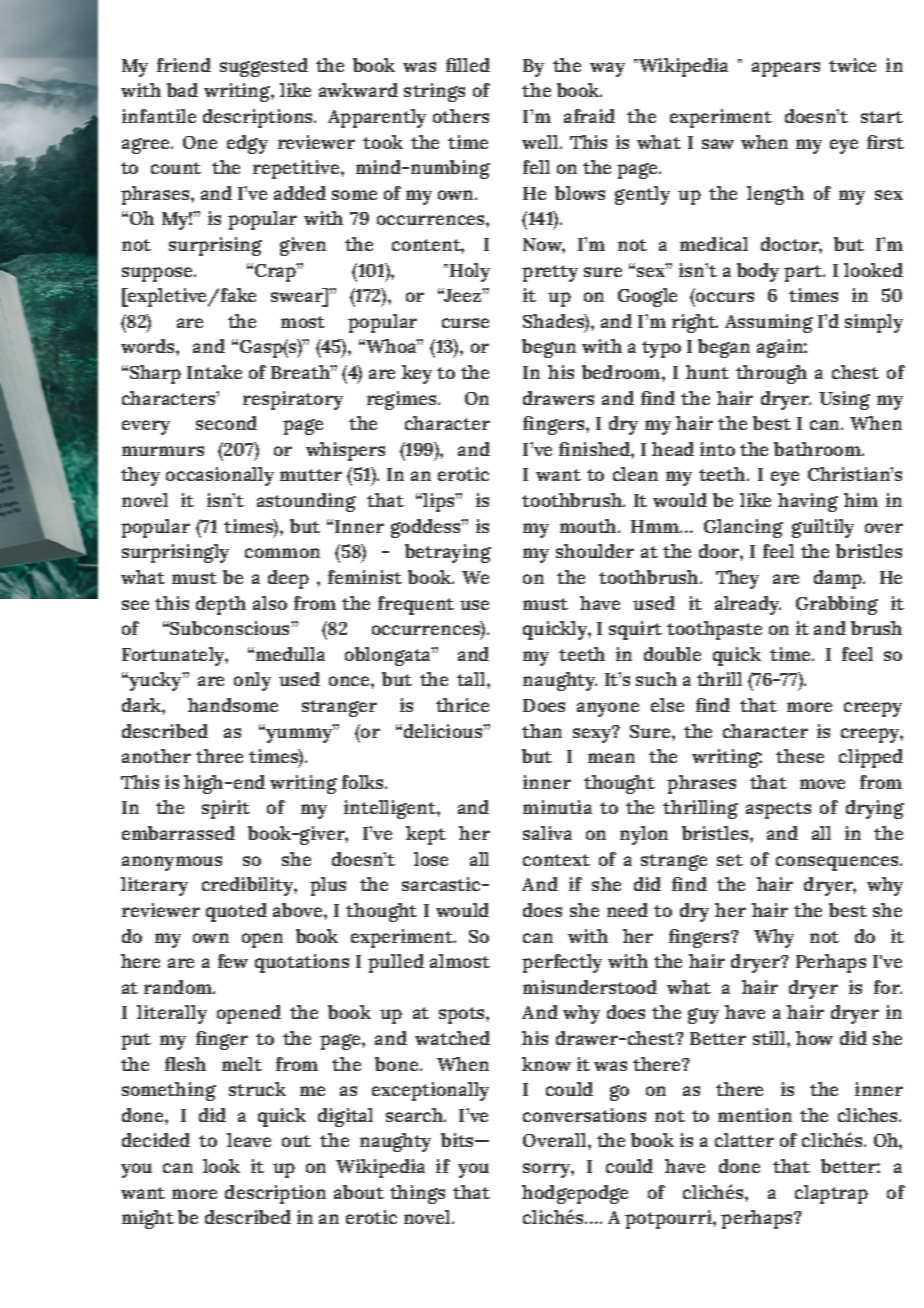  What do you see at coordinates (182, 90) in the document?
I see `bad` at bounding box center [182, 90].
